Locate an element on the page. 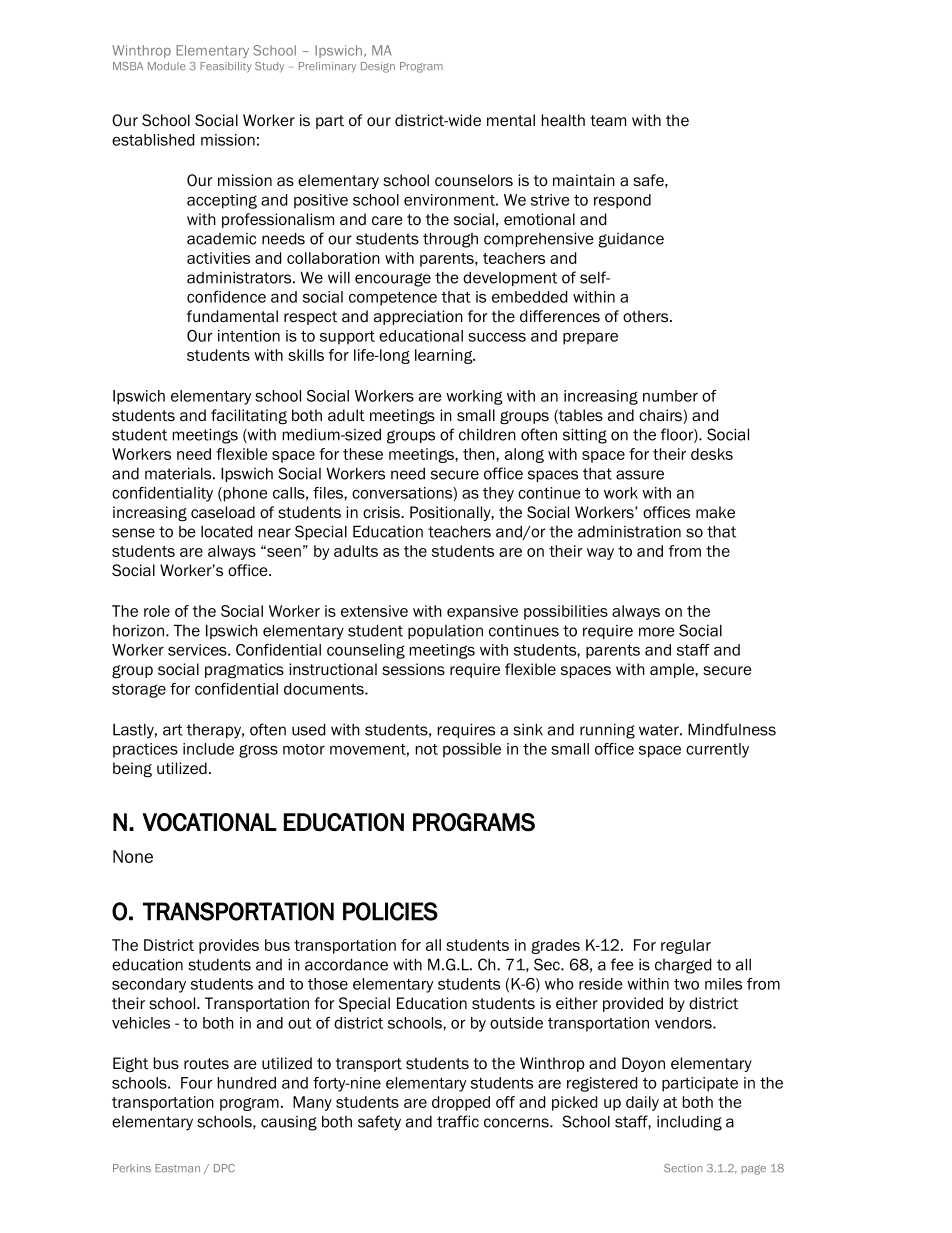 The height and width of the image is (1233, 952). traffic is located at coordinates (458, 1121).
